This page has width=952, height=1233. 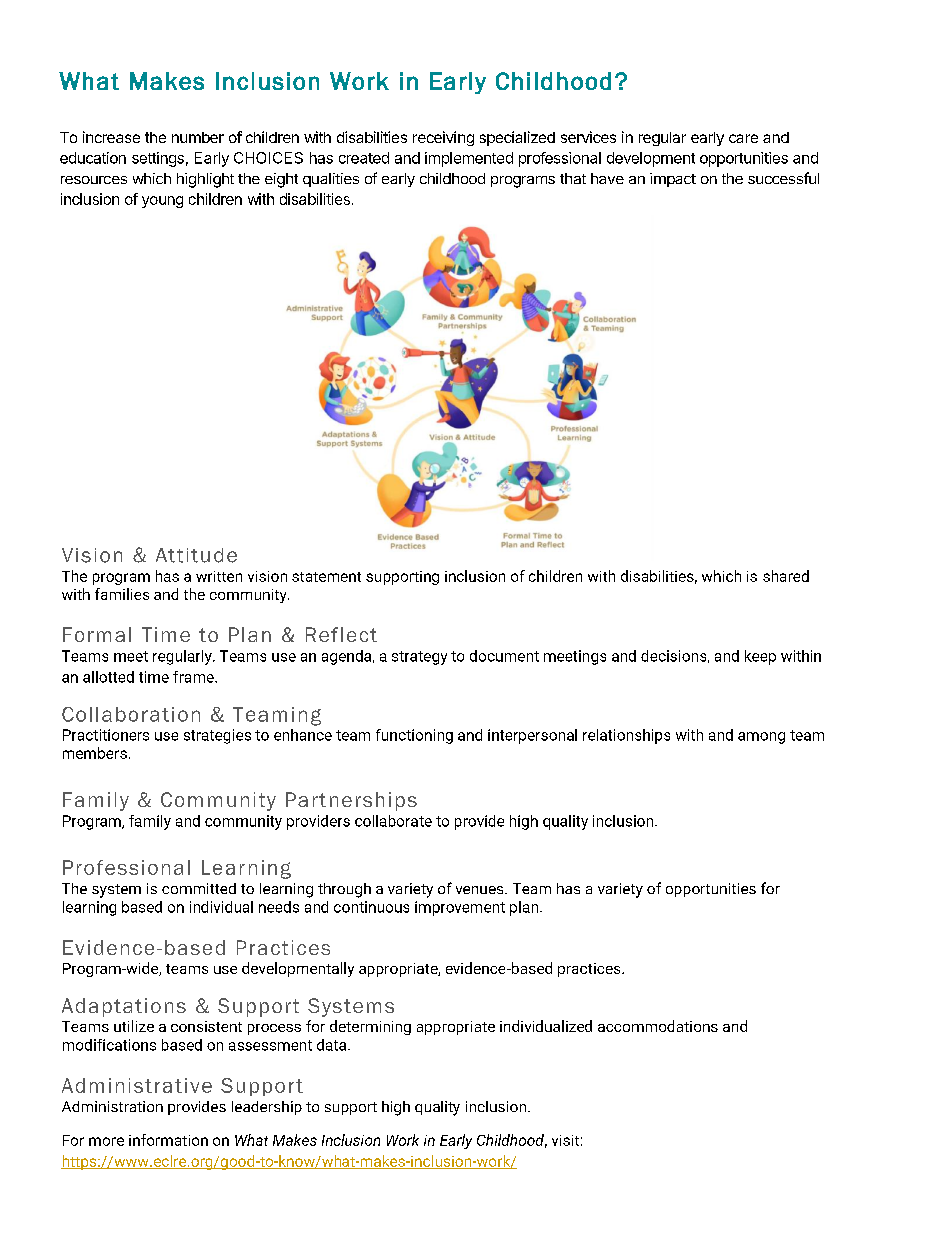 What do you see at coordinates (786, 576) in the page?
I see `shared` at bounding box center [786, 576].
